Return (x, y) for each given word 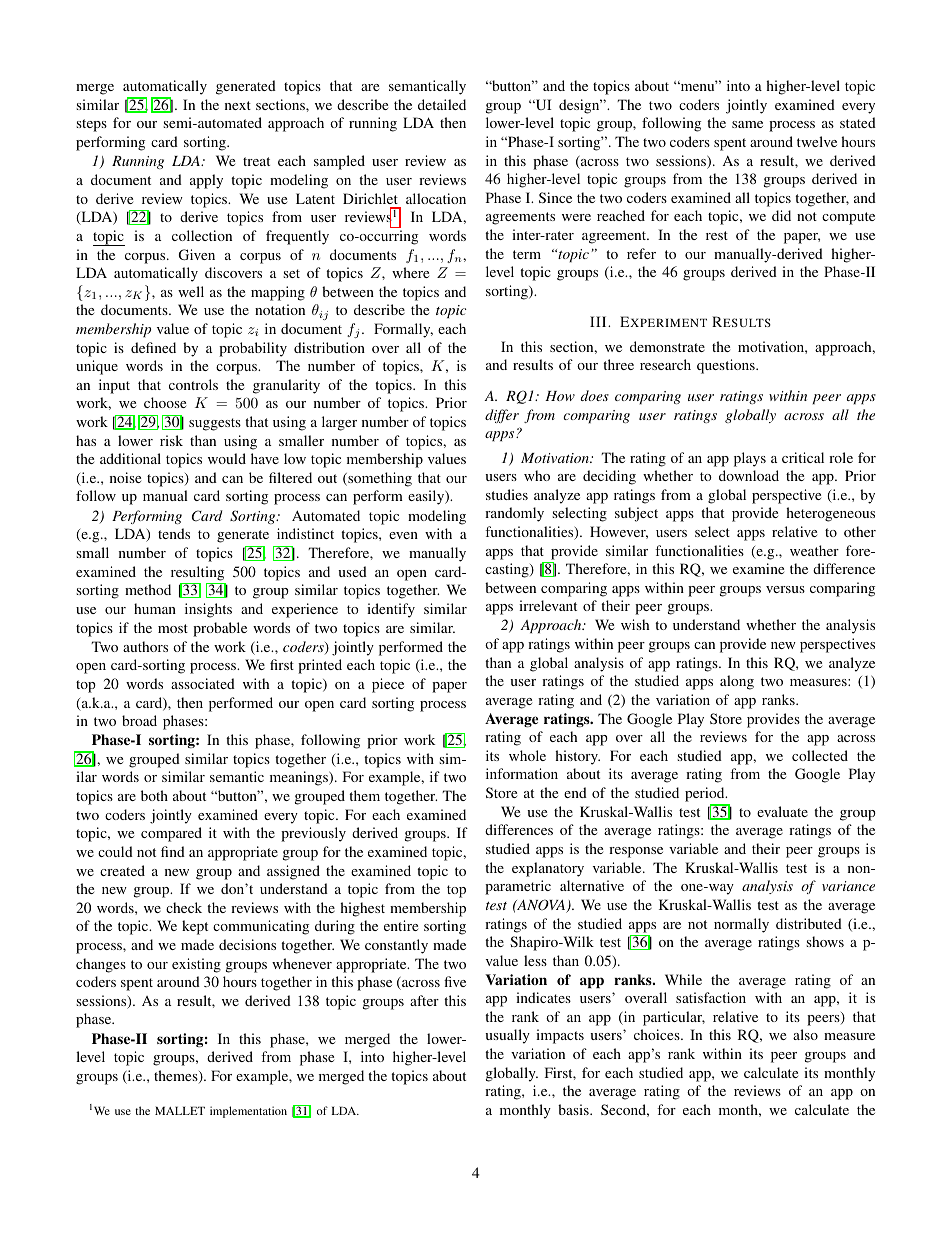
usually (507, 1036)
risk (171, 440)
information (522, 773)
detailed (442, 104)
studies (507, 494)
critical (803, 457)
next (238, 105)
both (154, 795)
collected (820, 755)
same (747, 124)
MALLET (180, 1110)
